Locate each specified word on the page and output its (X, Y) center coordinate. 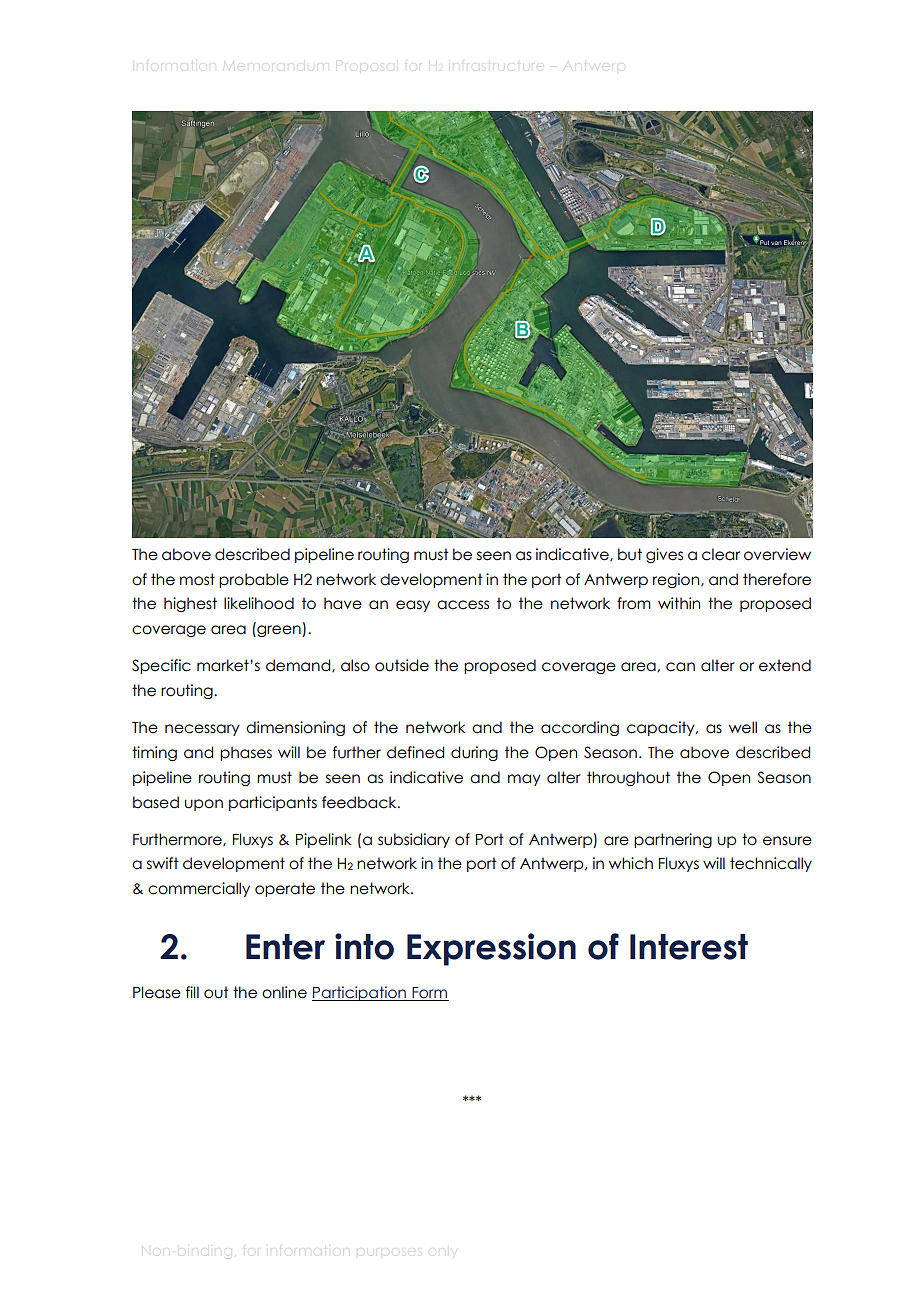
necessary (202, 730)
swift (163, 863)
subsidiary (414, 840)
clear (721, 554)
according (580, 728)
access (463, 605)
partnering (673, 840)
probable (254, 580)
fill (192, 992)
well (743, 727)
